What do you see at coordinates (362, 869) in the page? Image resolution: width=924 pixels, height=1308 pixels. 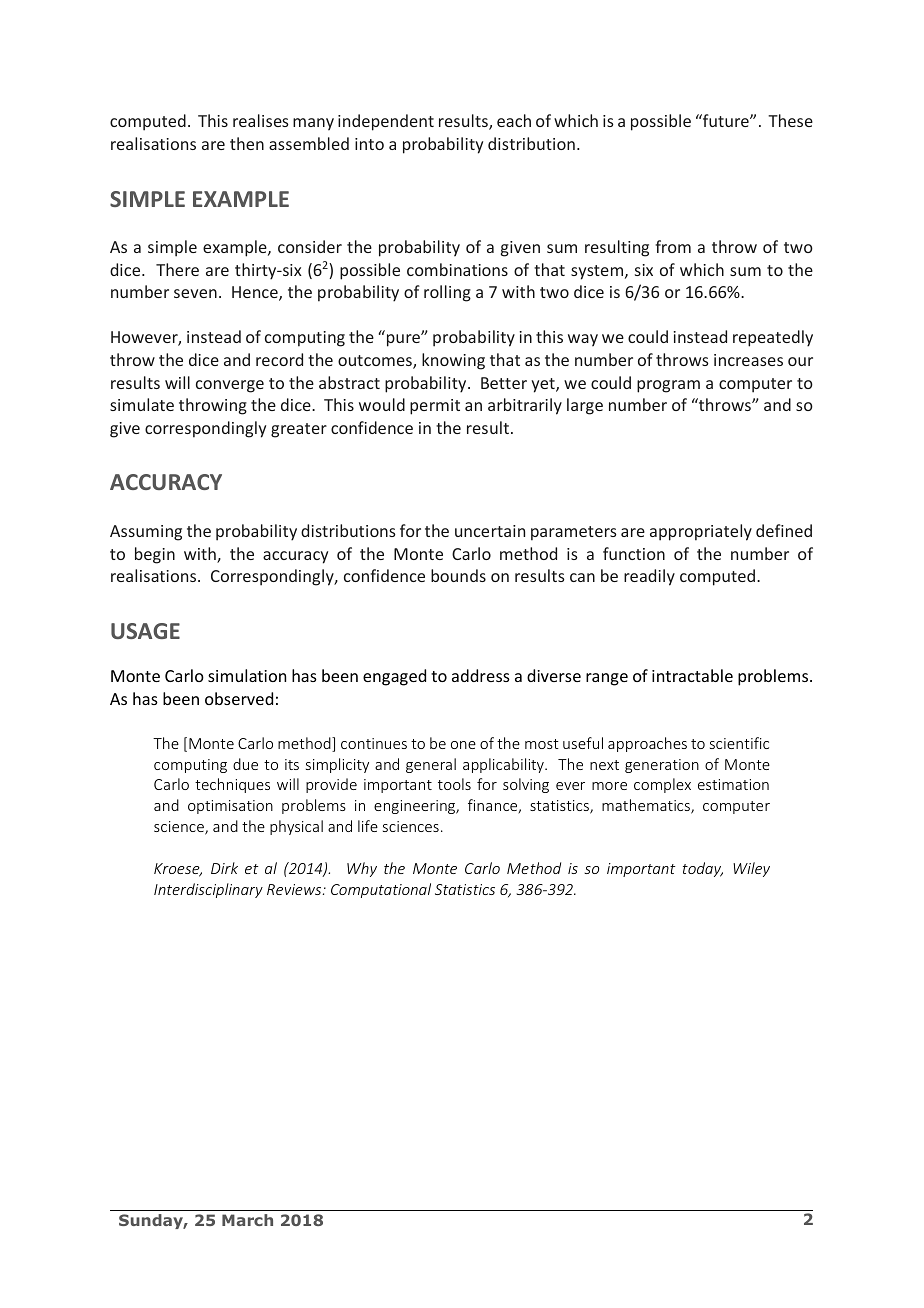 I see `Why` at bounding box center [362, 869].
